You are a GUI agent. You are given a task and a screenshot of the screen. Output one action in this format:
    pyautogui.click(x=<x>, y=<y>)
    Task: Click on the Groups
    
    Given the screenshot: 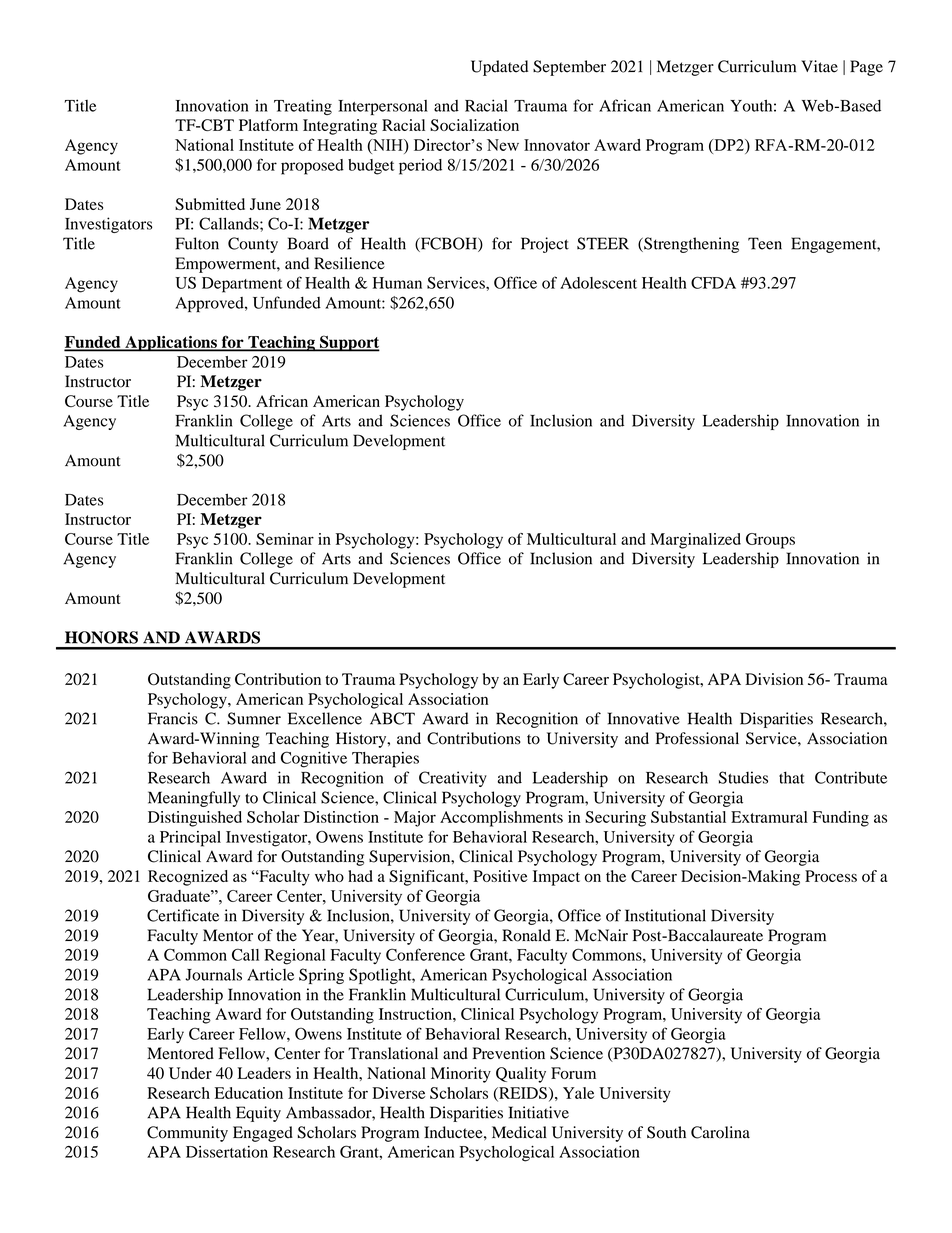 What is the action you would take?
    pyautogui.click(x=770, y=541)
